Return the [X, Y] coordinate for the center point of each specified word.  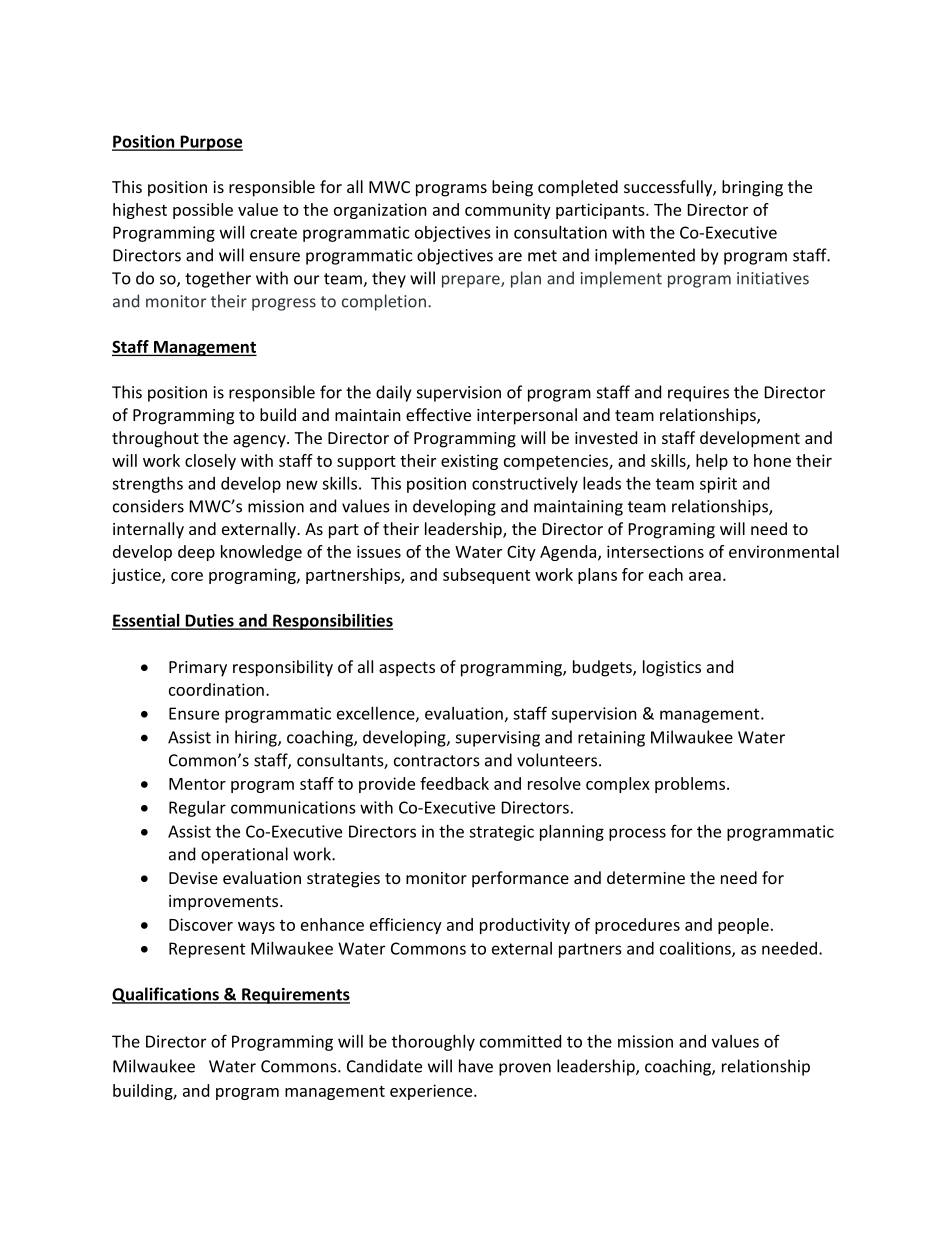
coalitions [696, 949]
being [512, 188]
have [476, 1066]
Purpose [210, 143]
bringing [752, 188]
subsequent [486, 576]
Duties [209, 621]
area [705, 576]
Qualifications [166, 995]
